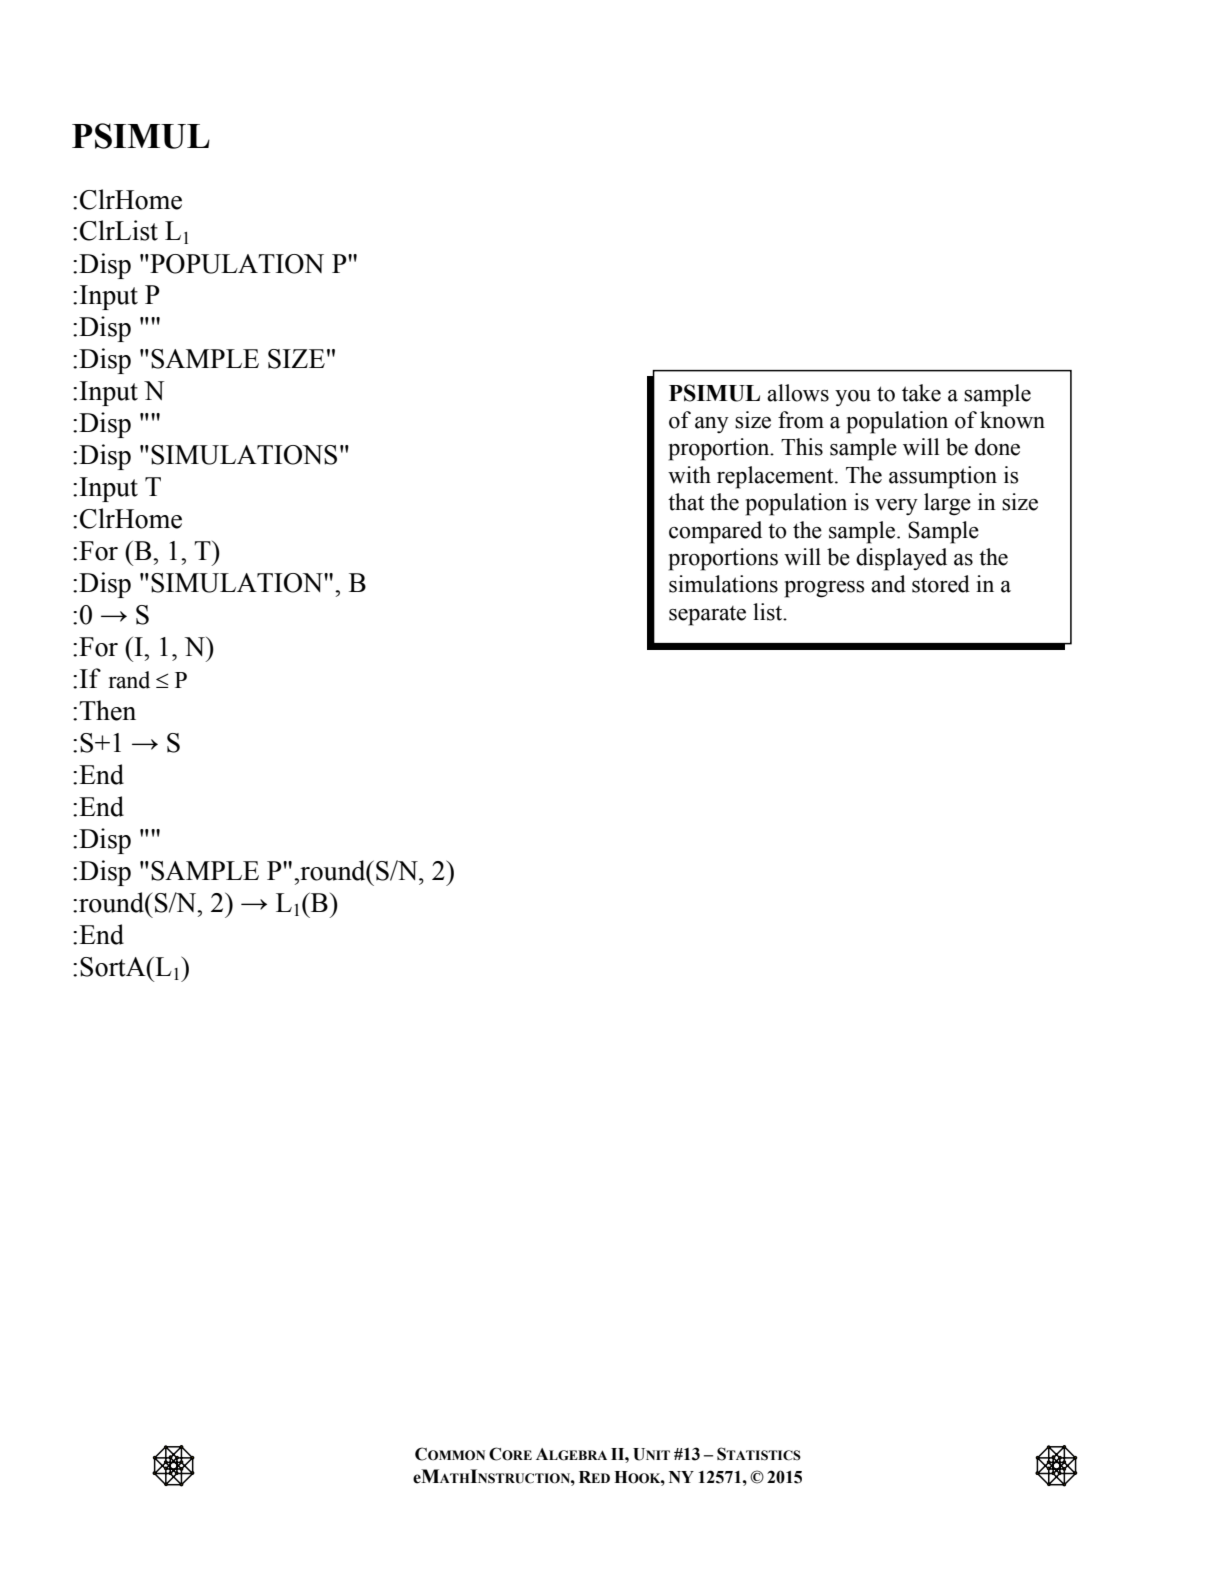  I want to click on you, so click(853, 398).
